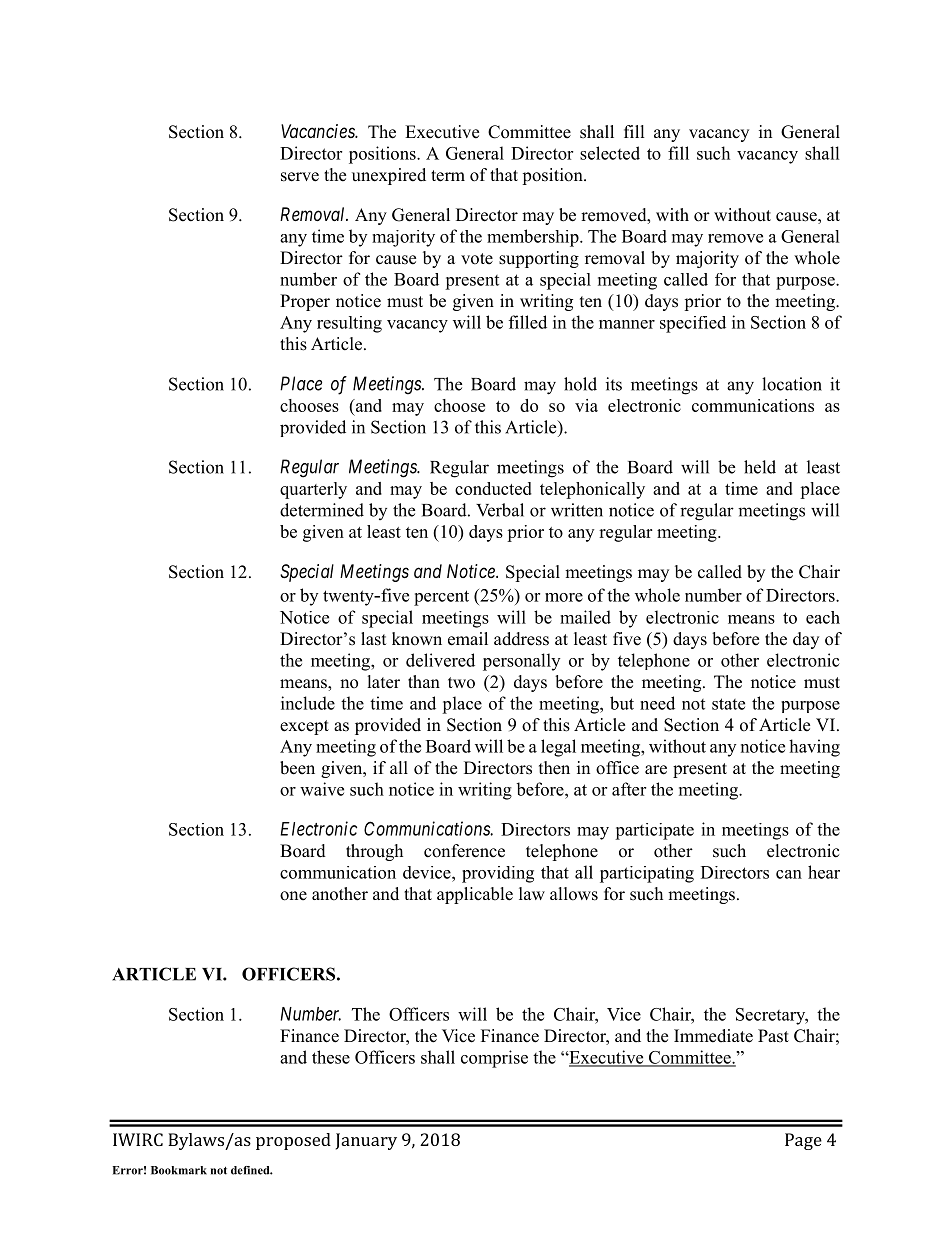  Describe the element at coordinates (389, 176) in the image. I see `unexpired` at that location.
